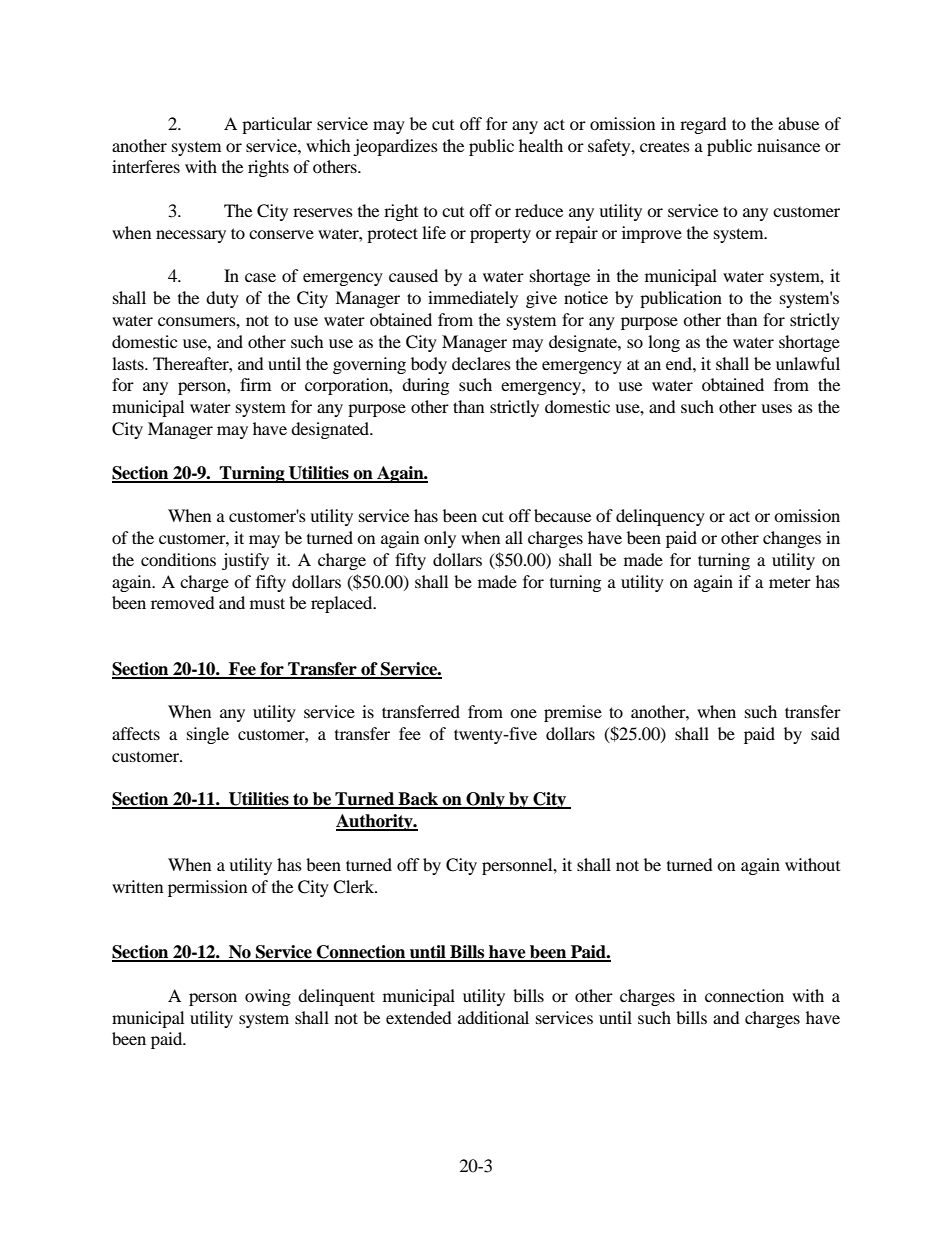  I want to click on interferes, so click(146, 166).
